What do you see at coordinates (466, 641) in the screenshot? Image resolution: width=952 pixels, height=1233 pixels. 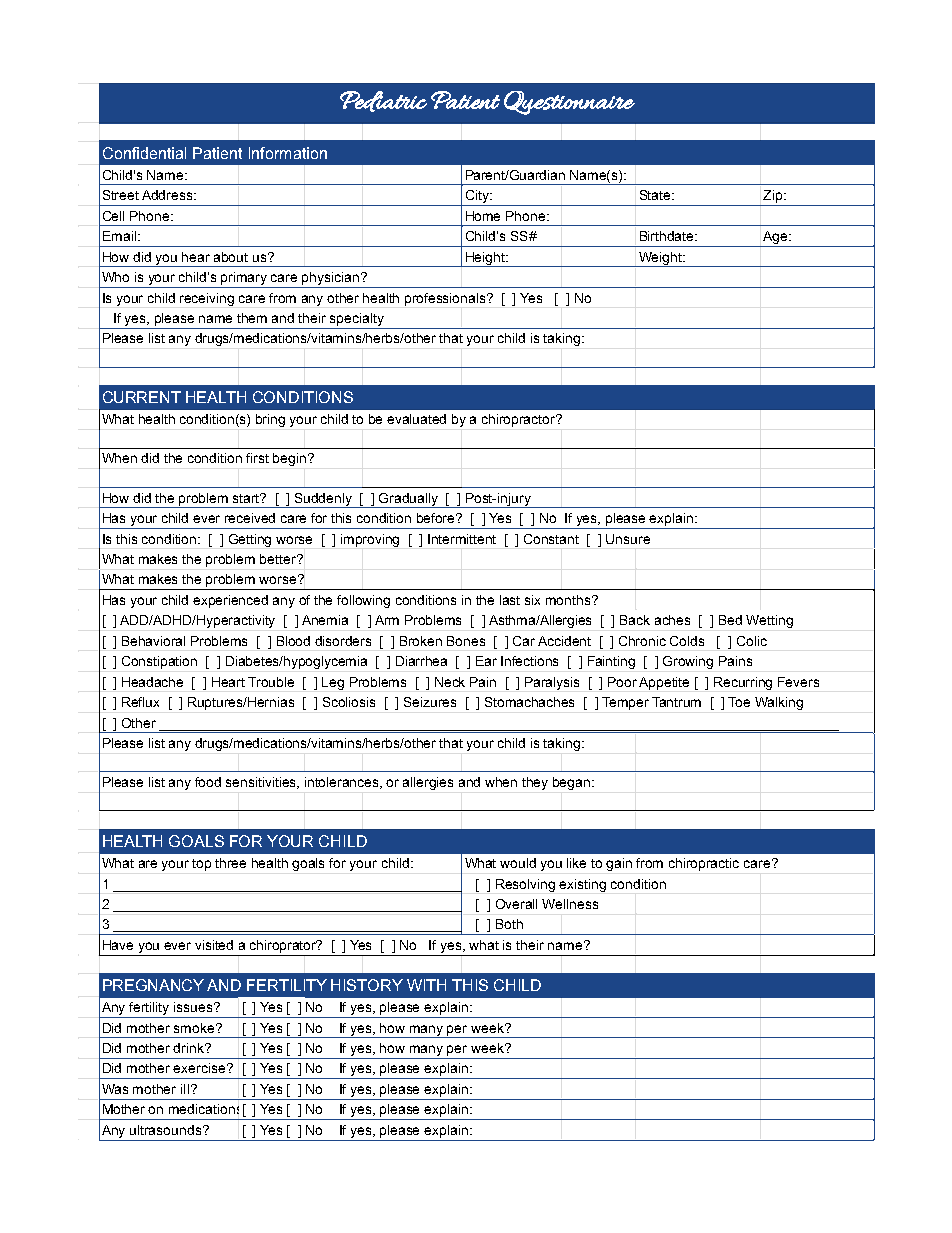 I see `Bones` at bounding box center [466, 641].
